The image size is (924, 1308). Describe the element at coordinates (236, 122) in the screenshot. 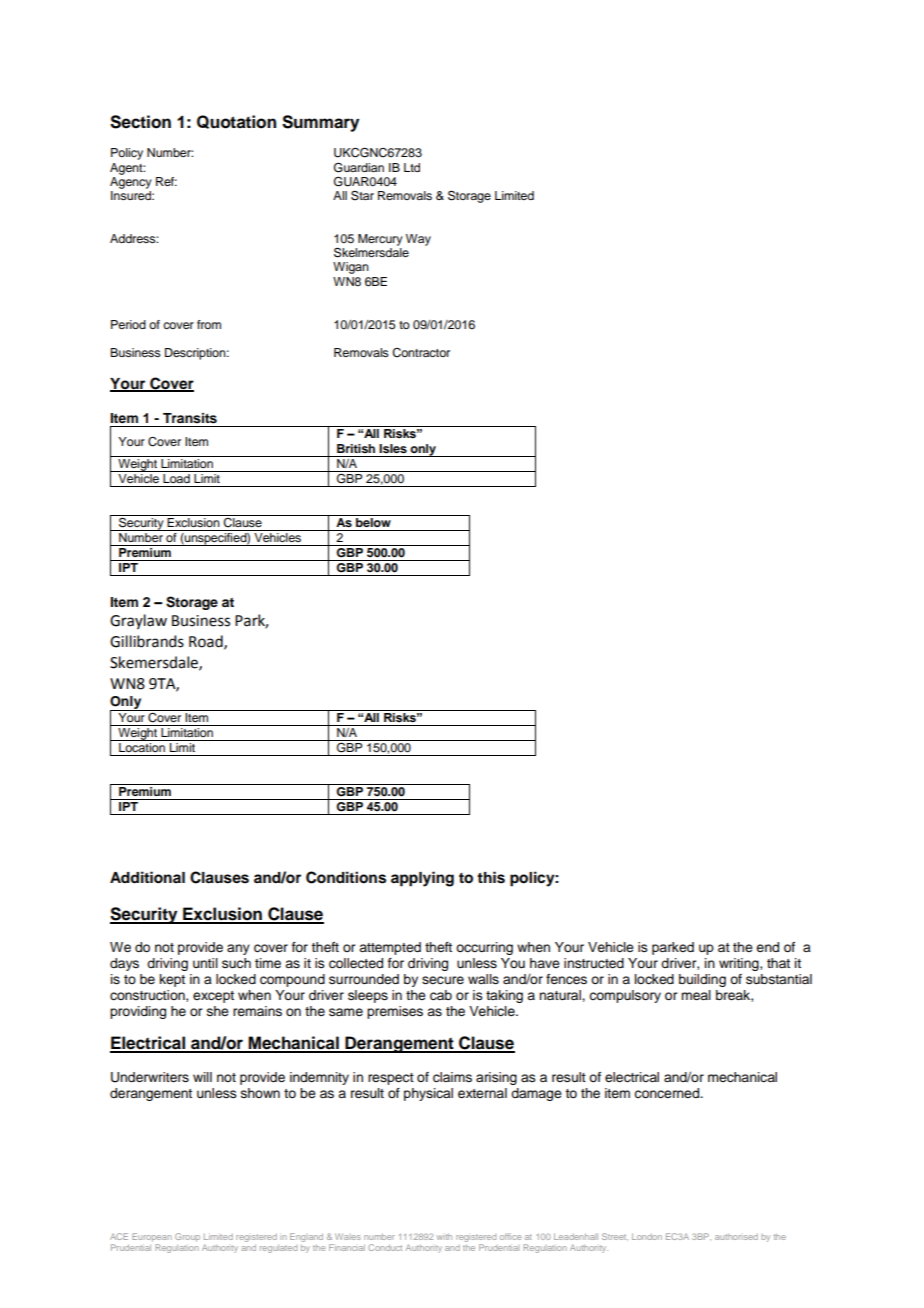

I see `Quotation` at that location.
